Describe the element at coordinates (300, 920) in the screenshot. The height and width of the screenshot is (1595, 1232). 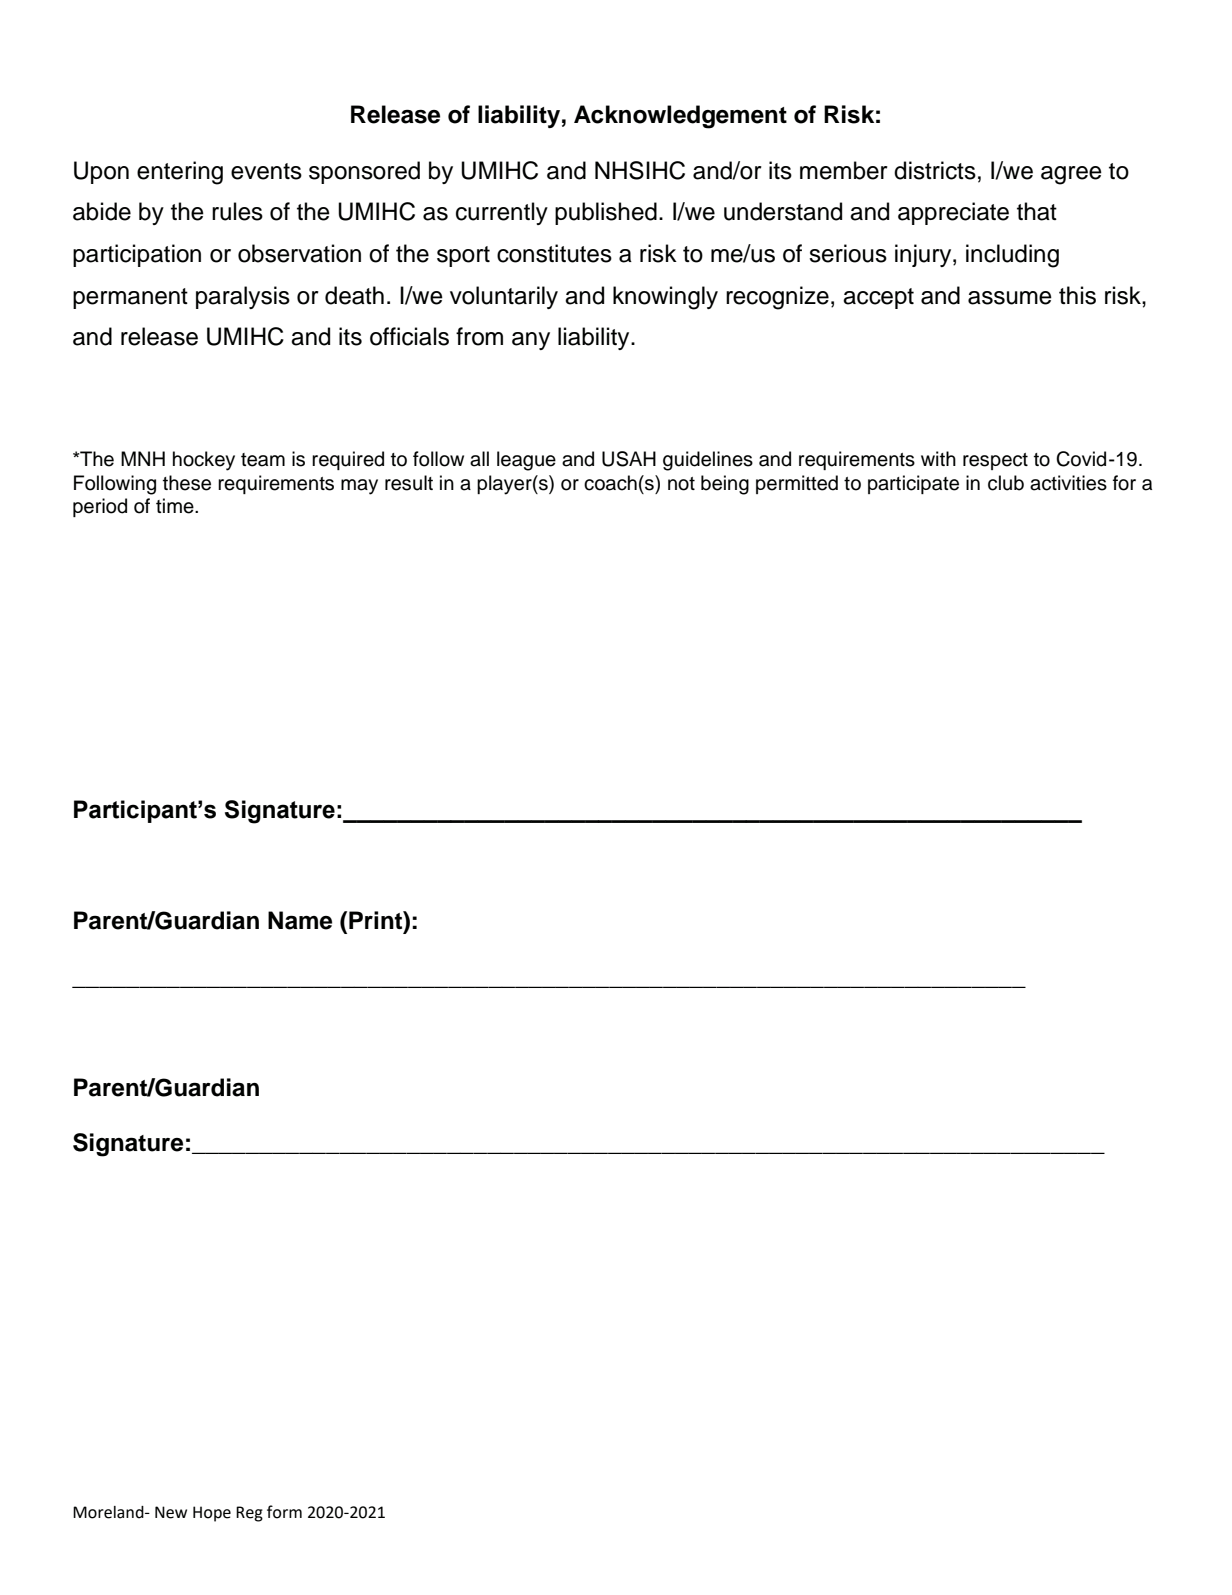
I see `Name` at that location.
